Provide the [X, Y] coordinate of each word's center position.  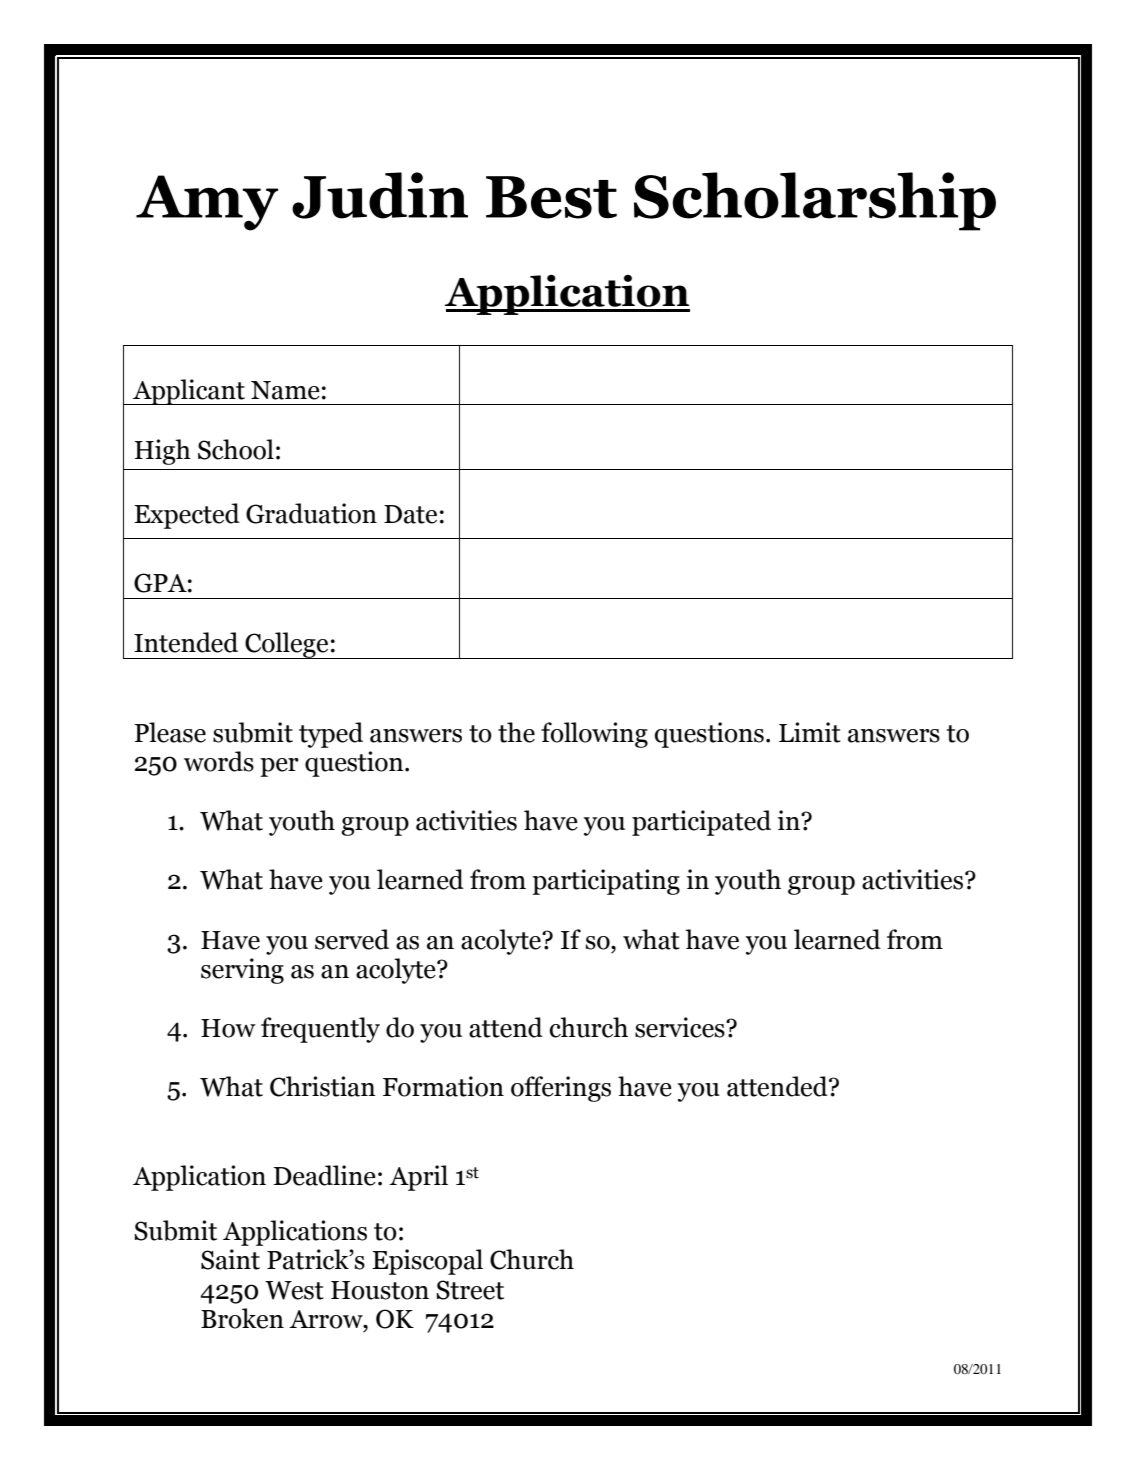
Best [551, 197]
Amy [207, 203]
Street [470, 1290]
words [219, 761]
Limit [810, 732]
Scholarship [815, 201]
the [516, 732]
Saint [230, 1259]
